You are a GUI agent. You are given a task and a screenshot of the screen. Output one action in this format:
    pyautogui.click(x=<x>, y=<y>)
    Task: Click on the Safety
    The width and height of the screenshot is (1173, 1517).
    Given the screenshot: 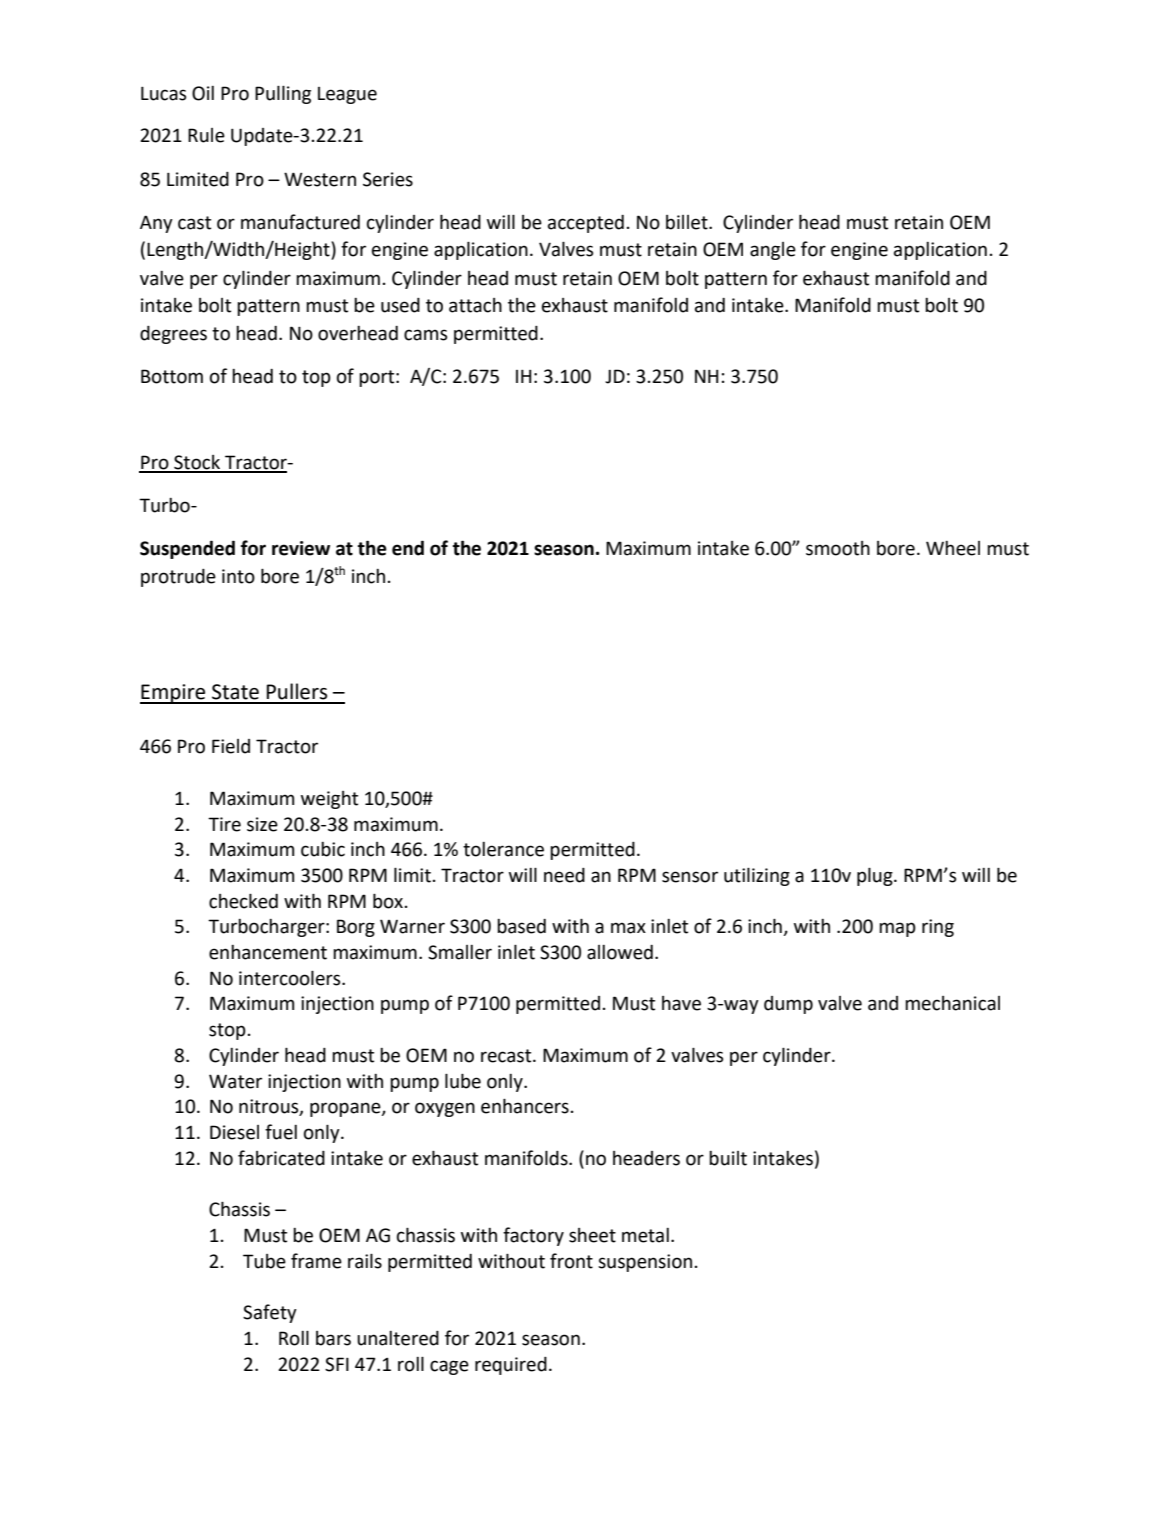 What is the action you would take?
    pyautogui.click(x=270, y=1313)
